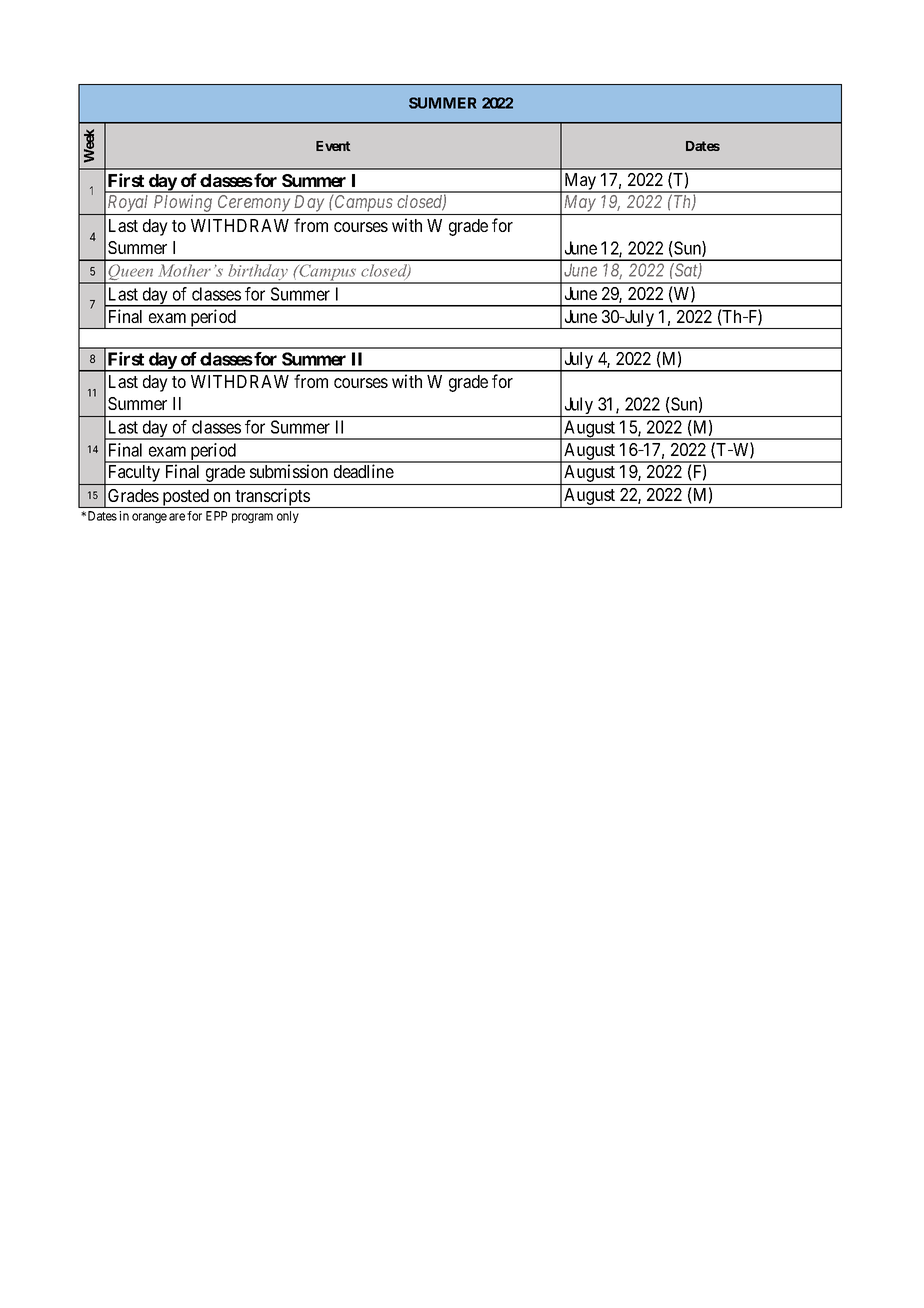  What do you see at coordinates (364, 471) in the screenshot?
I see `deadline` at bounding box center [364, 471].
